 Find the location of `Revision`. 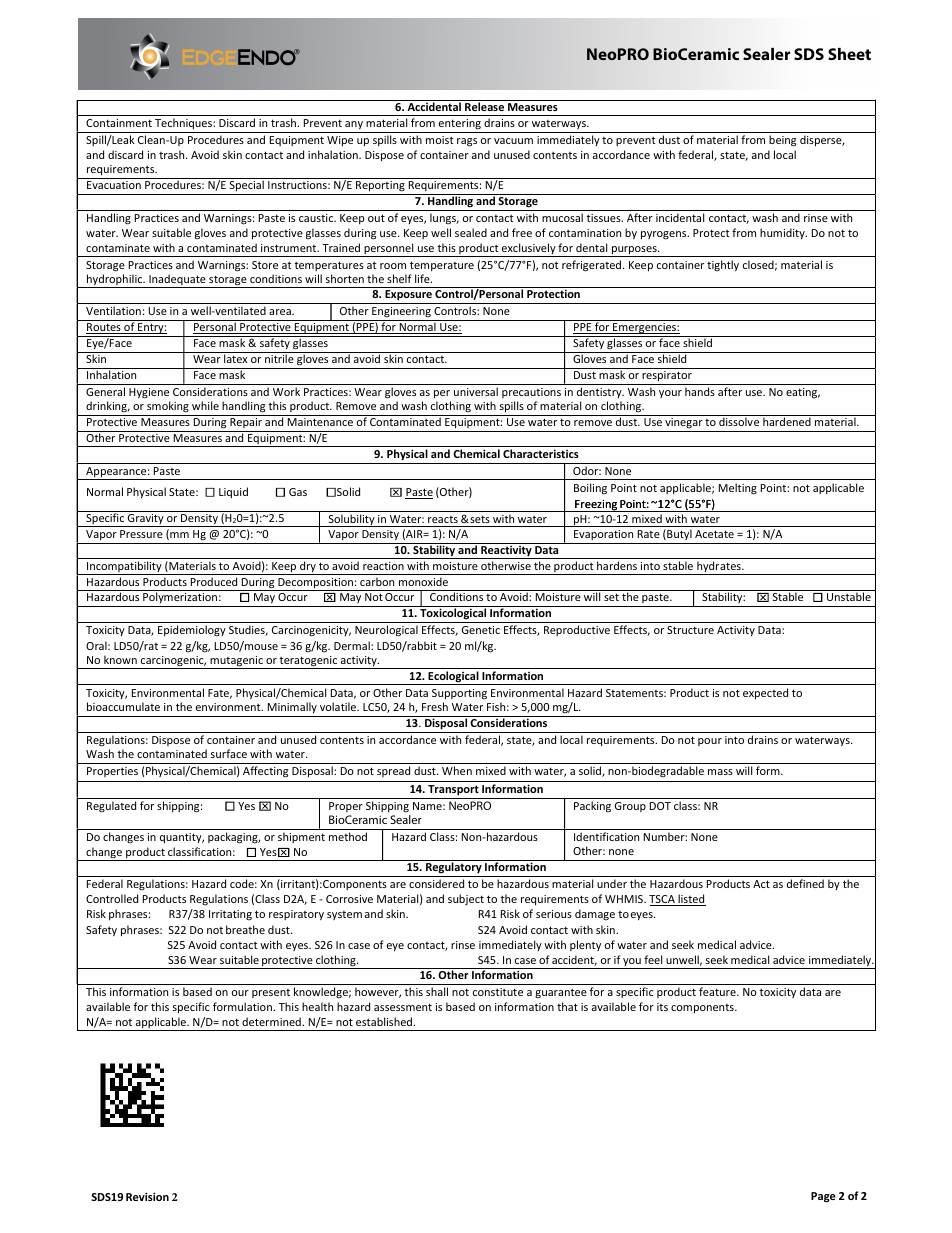

Revision is located at coordinates (147, 1196).
